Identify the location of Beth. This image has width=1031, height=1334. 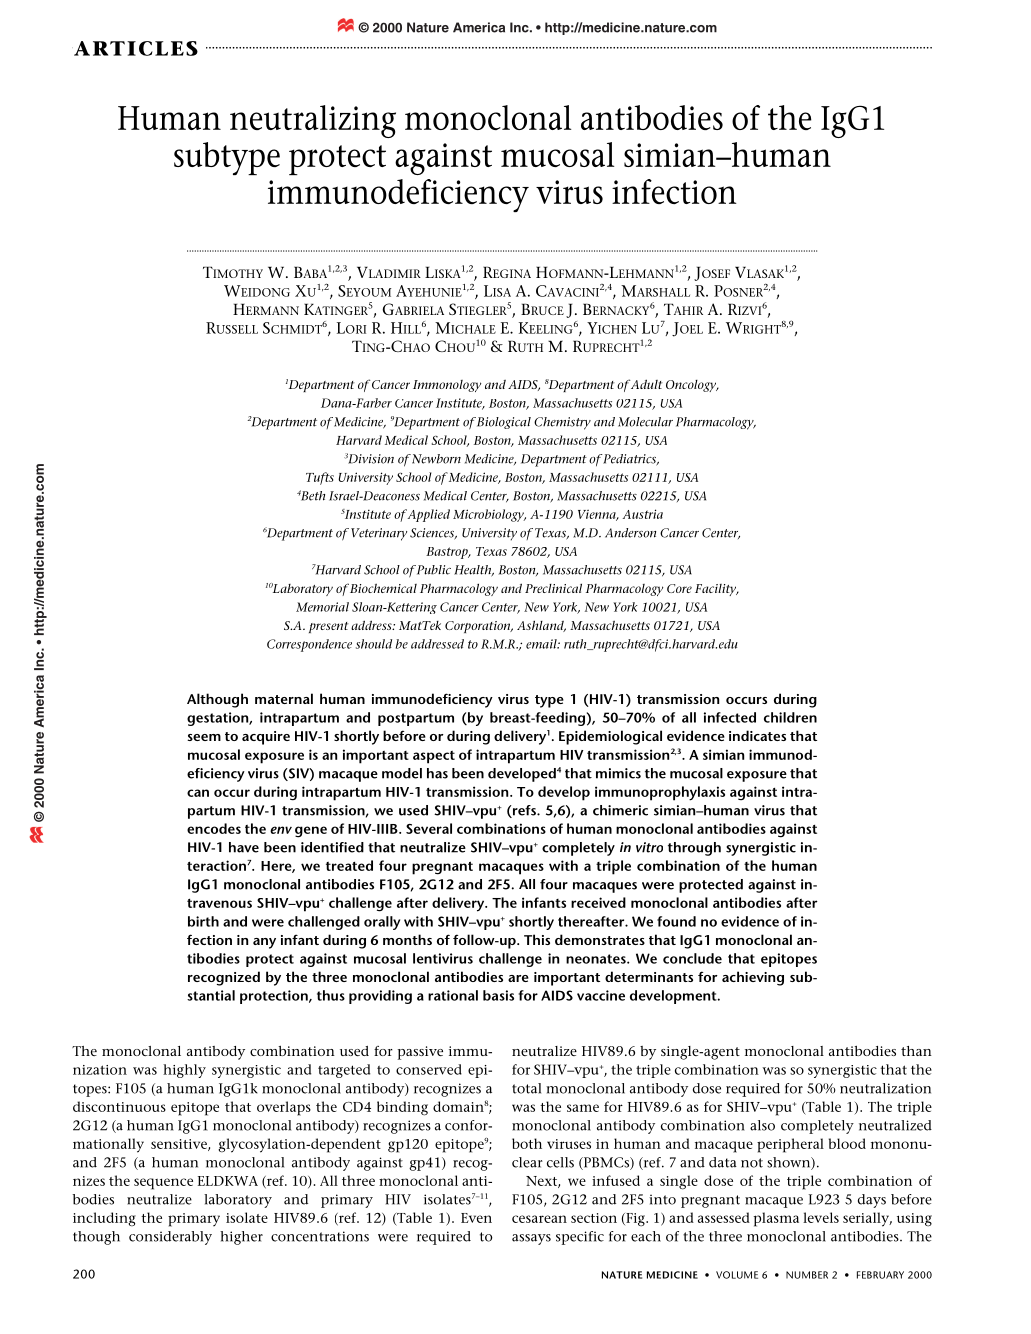
(311, 495).
